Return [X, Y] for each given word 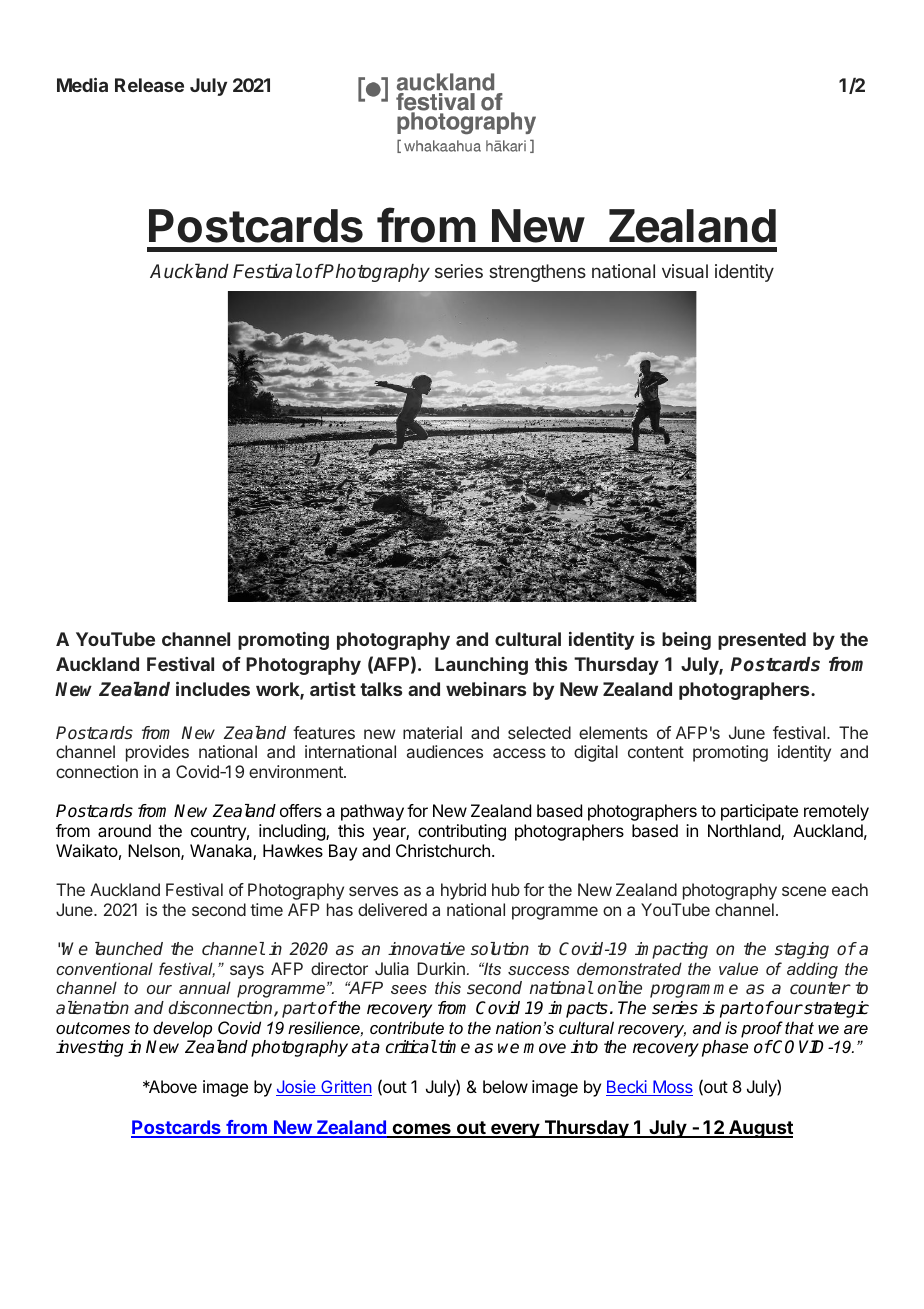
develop [182, 1029]
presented [762, 641]
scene [804, 891]
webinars [486, 689]
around [124, 830]
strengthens [537, 273]
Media [82, 85]
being [686, 641]
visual [685, 271]
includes [213, 689]
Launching [481, 666]
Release [149, 85]
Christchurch [443, 850]
